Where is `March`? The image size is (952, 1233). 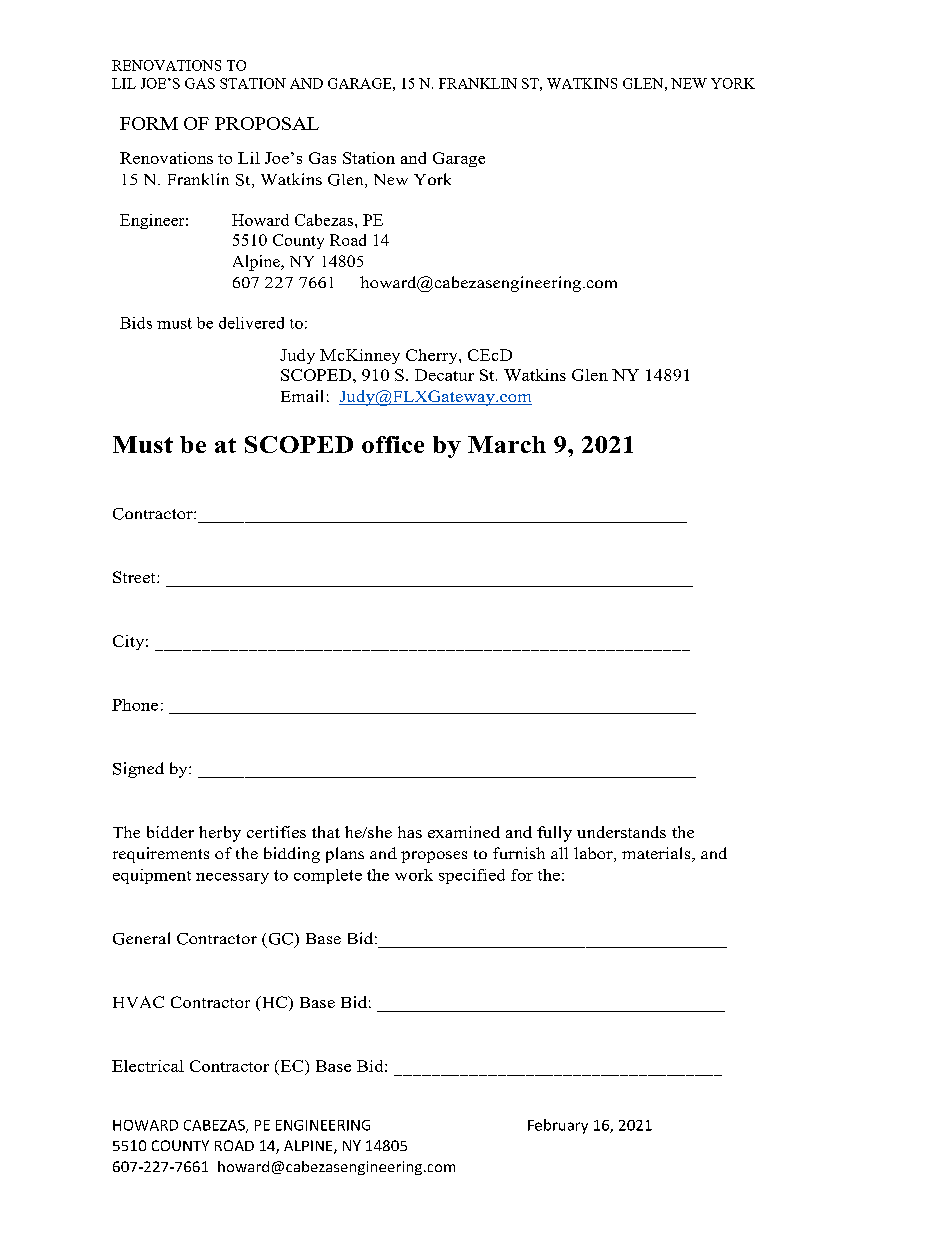
March is located at coordinates (507, 444).
